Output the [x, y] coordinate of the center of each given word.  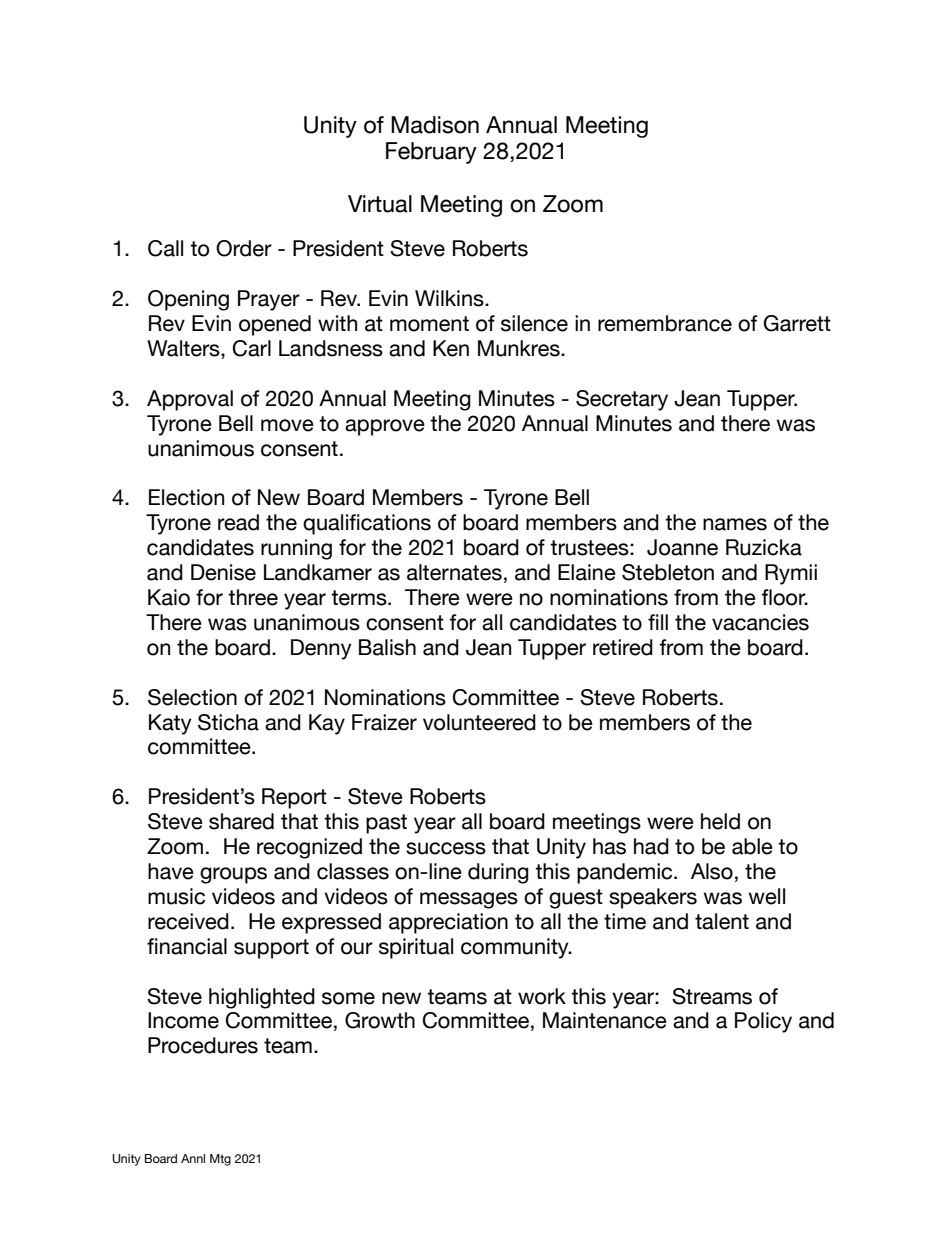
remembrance [665, 323]
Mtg [220, 1160]
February [431, 153]
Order [244, 248]
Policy [763, 1022]
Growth [380, 1020]
